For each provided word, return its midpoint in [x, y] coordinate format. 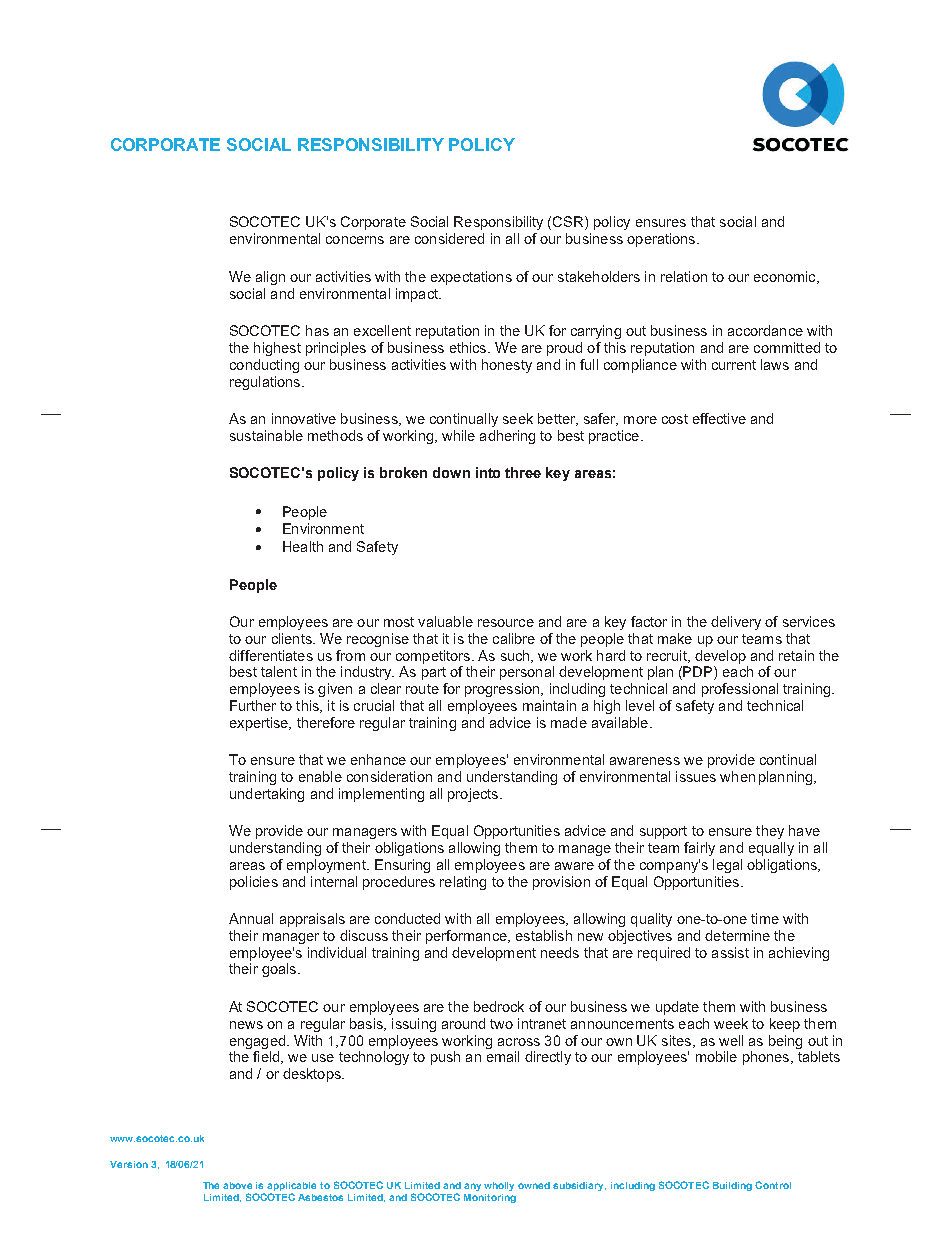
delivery [736, 623]
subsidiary [579, 1186]
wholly [499, 1186]
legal [727, 866]
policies [254, 883]
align [270, 278]
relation [684, 276]
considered [449, 238]
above [237, 1185]
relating [463, 883]
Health [303, 546]
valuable [445, 621]
